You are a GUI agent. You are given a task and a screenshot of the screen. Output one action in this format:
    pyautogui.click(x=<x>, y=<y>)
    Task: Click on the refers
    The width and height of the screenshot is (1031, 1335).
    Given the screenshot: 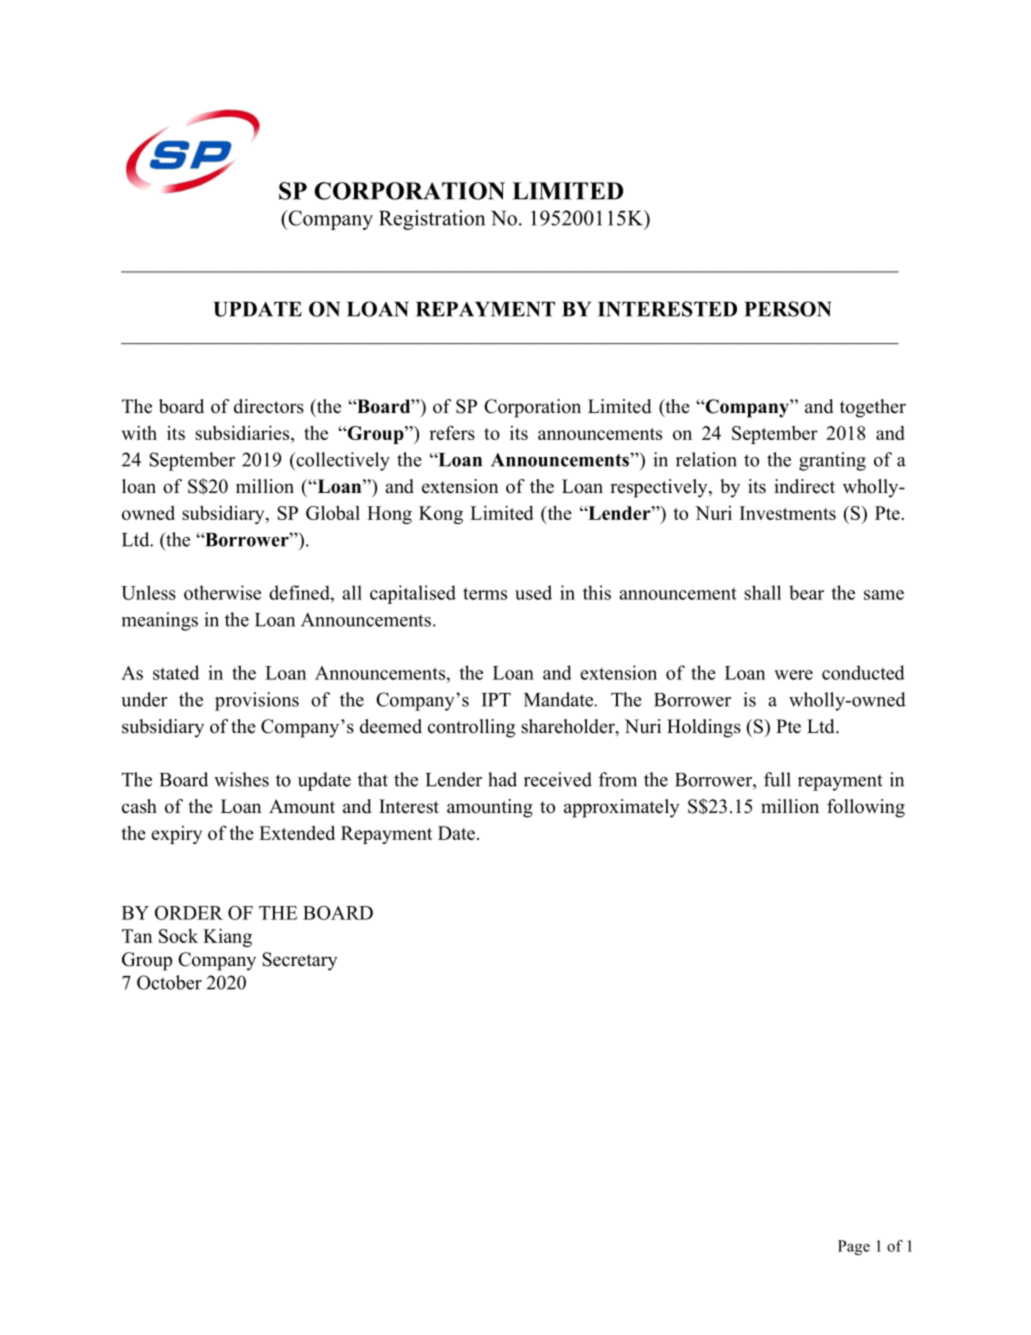 What is the action you would take?
    pyautogui.click(x=452, y=433)
